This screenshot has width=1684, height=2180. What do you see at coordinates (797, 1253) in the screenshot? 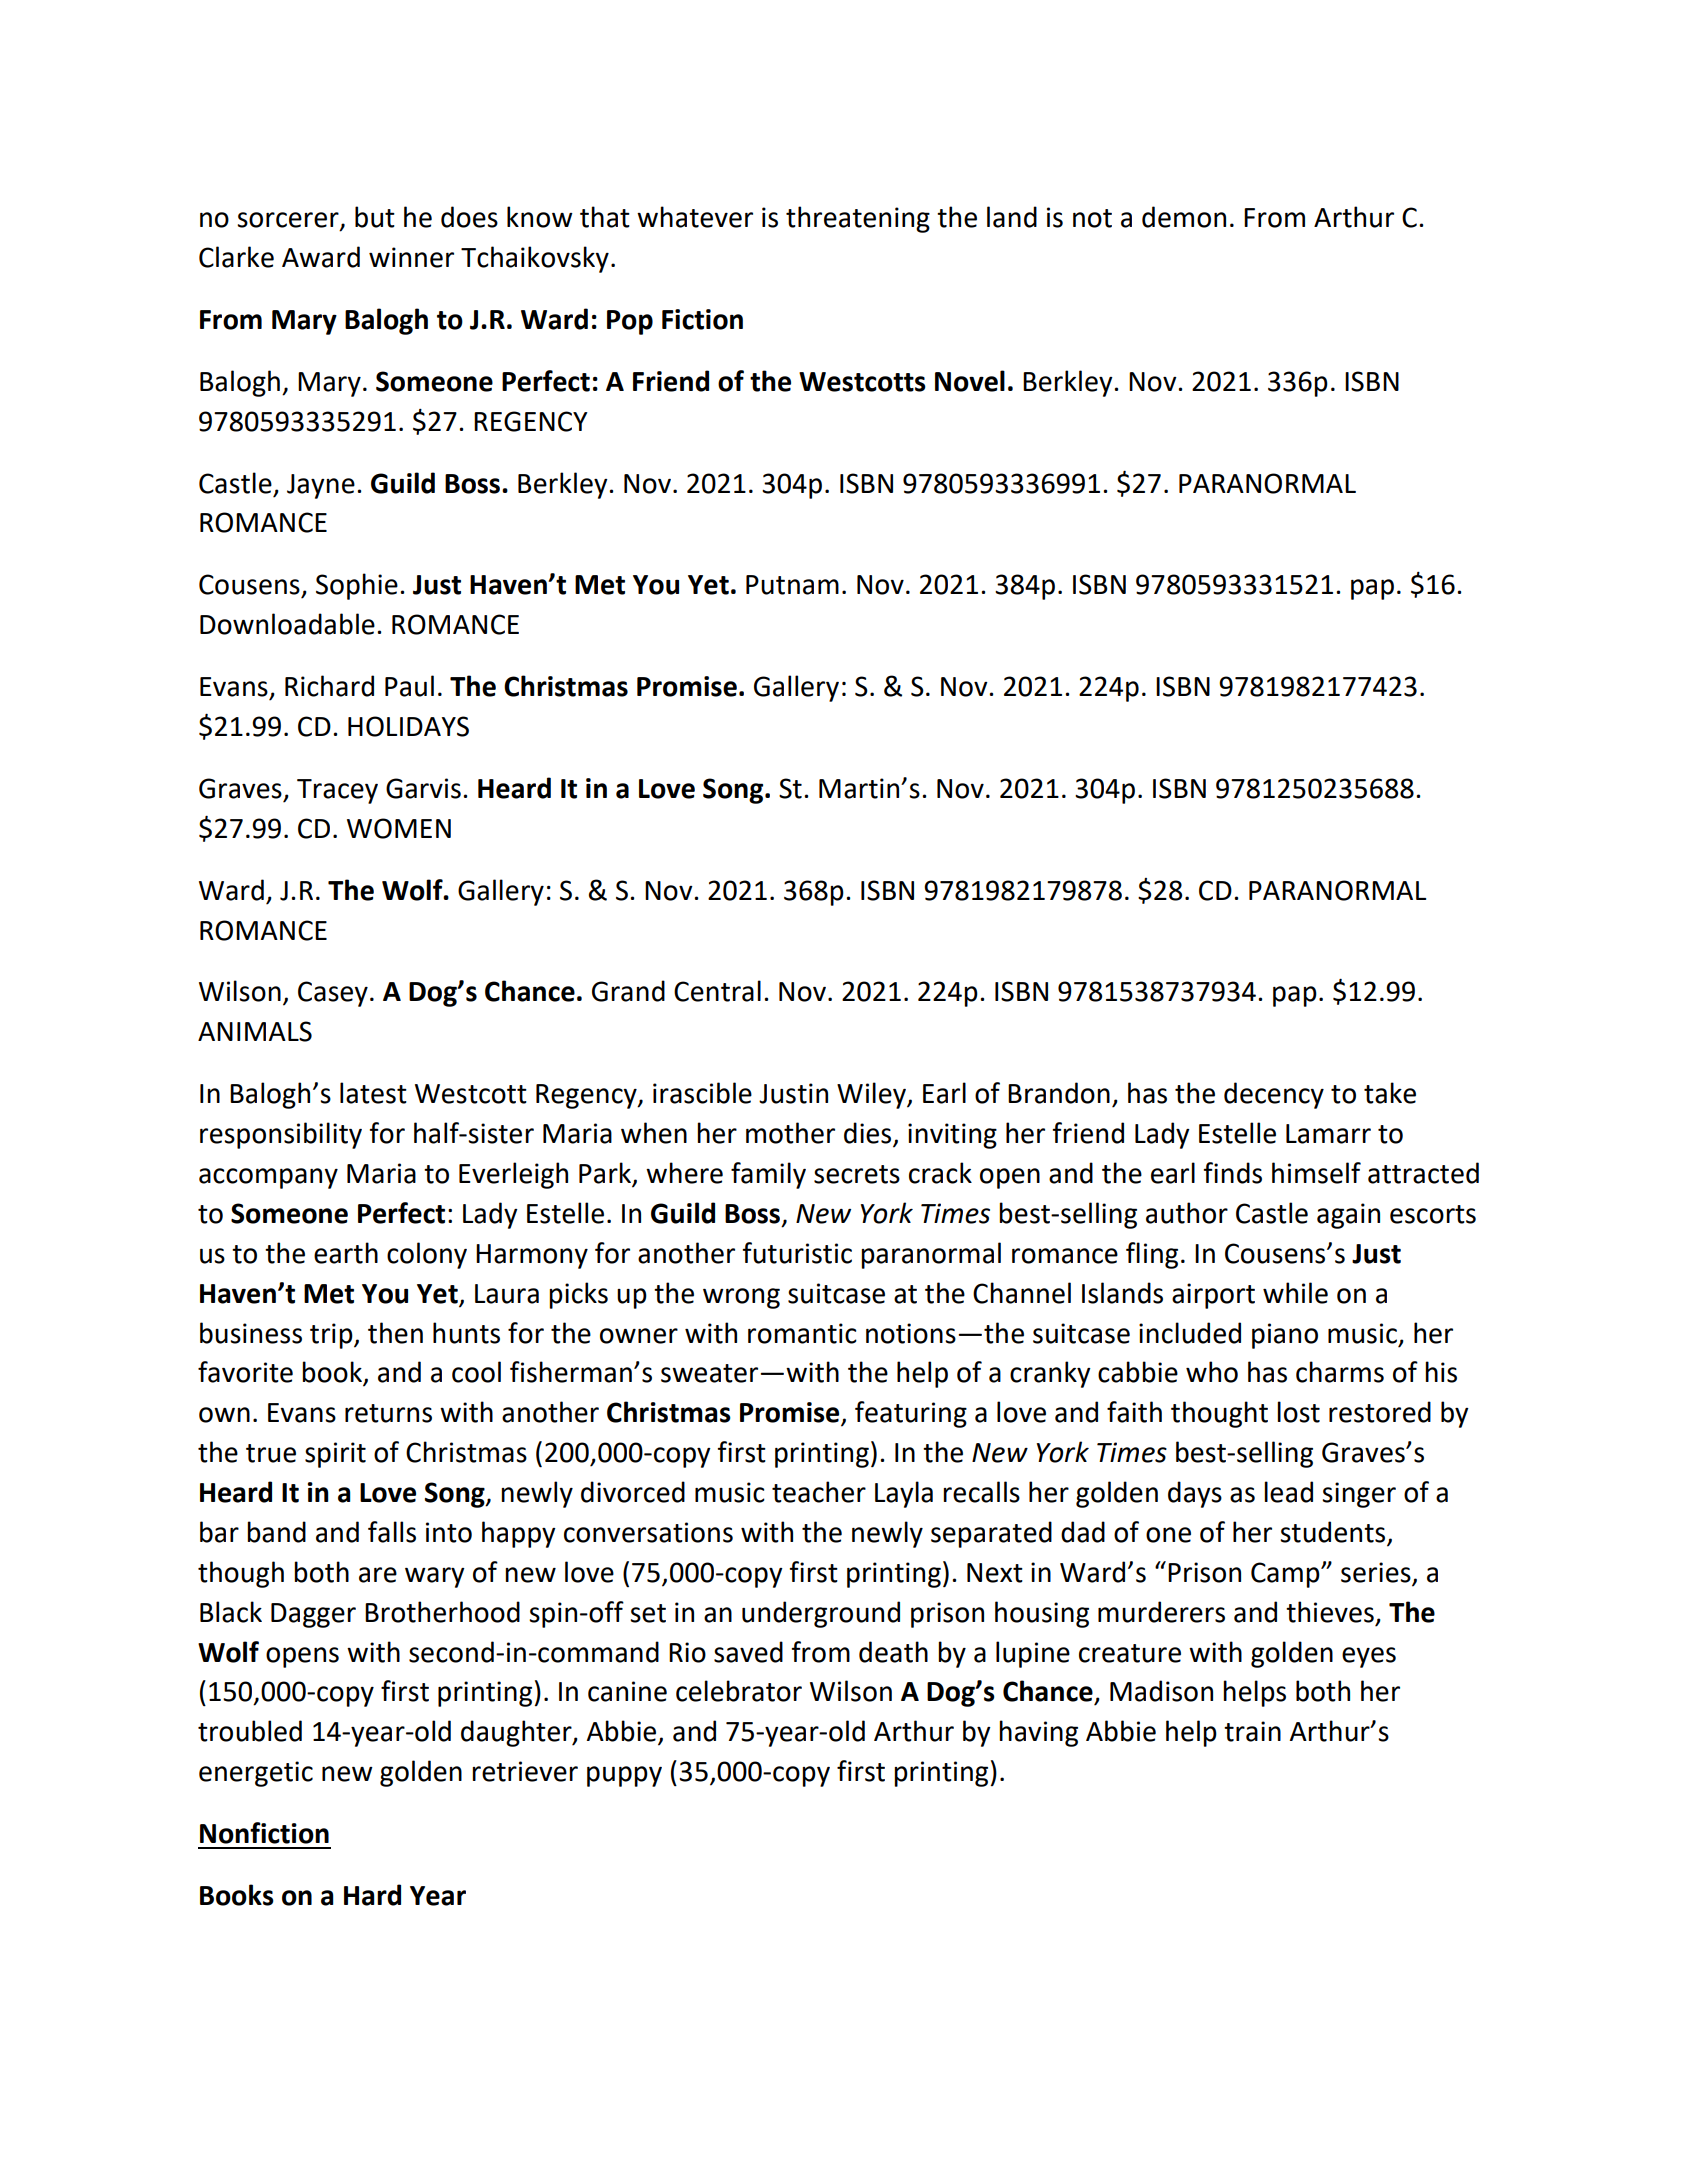
I see `futuristic` at bounding box center [797, 1253].
